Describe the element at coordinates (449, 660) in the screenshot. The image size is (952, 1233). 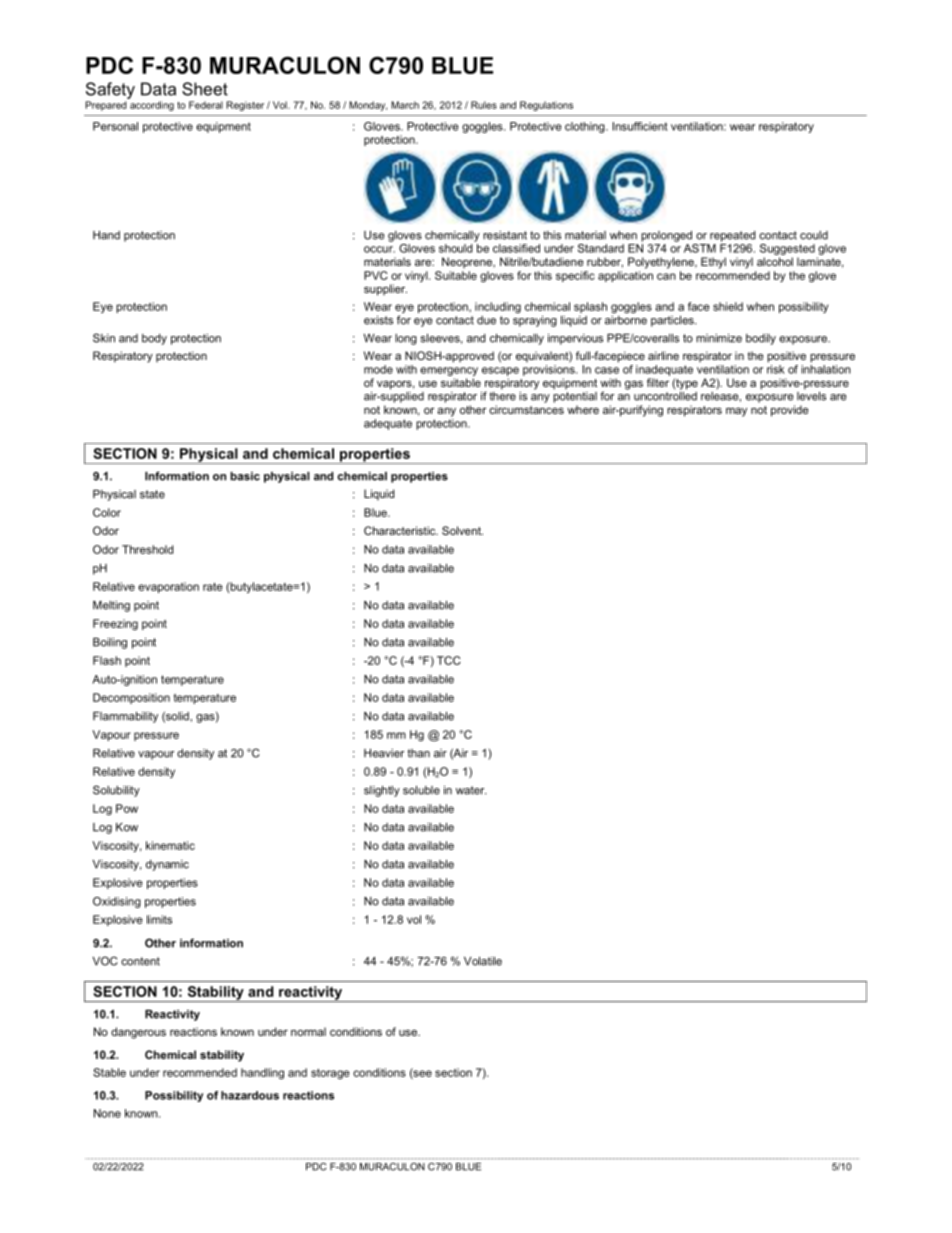
I see `TCC` at that location.
